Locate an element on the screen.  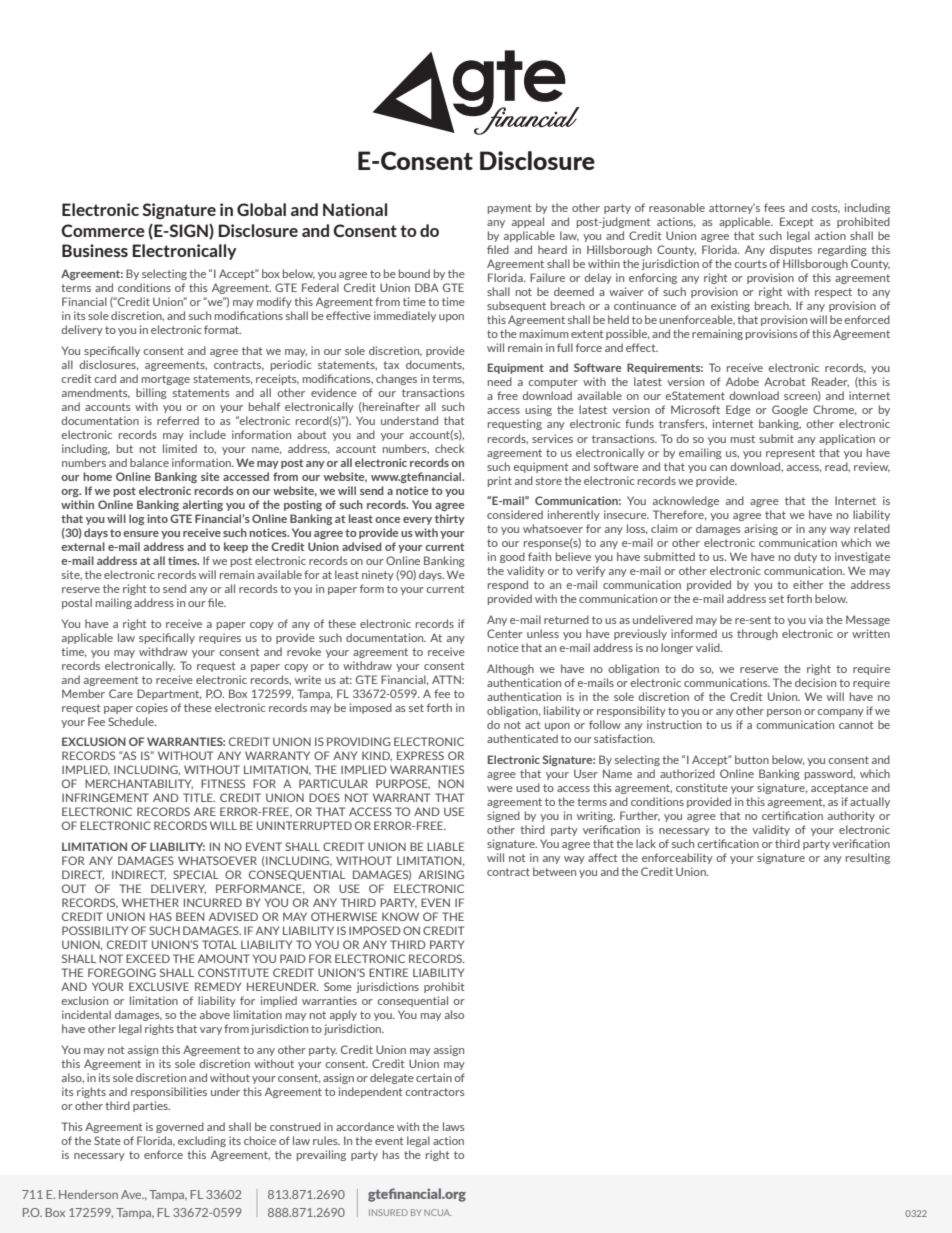
payment is located at coordinates (509, 209).
